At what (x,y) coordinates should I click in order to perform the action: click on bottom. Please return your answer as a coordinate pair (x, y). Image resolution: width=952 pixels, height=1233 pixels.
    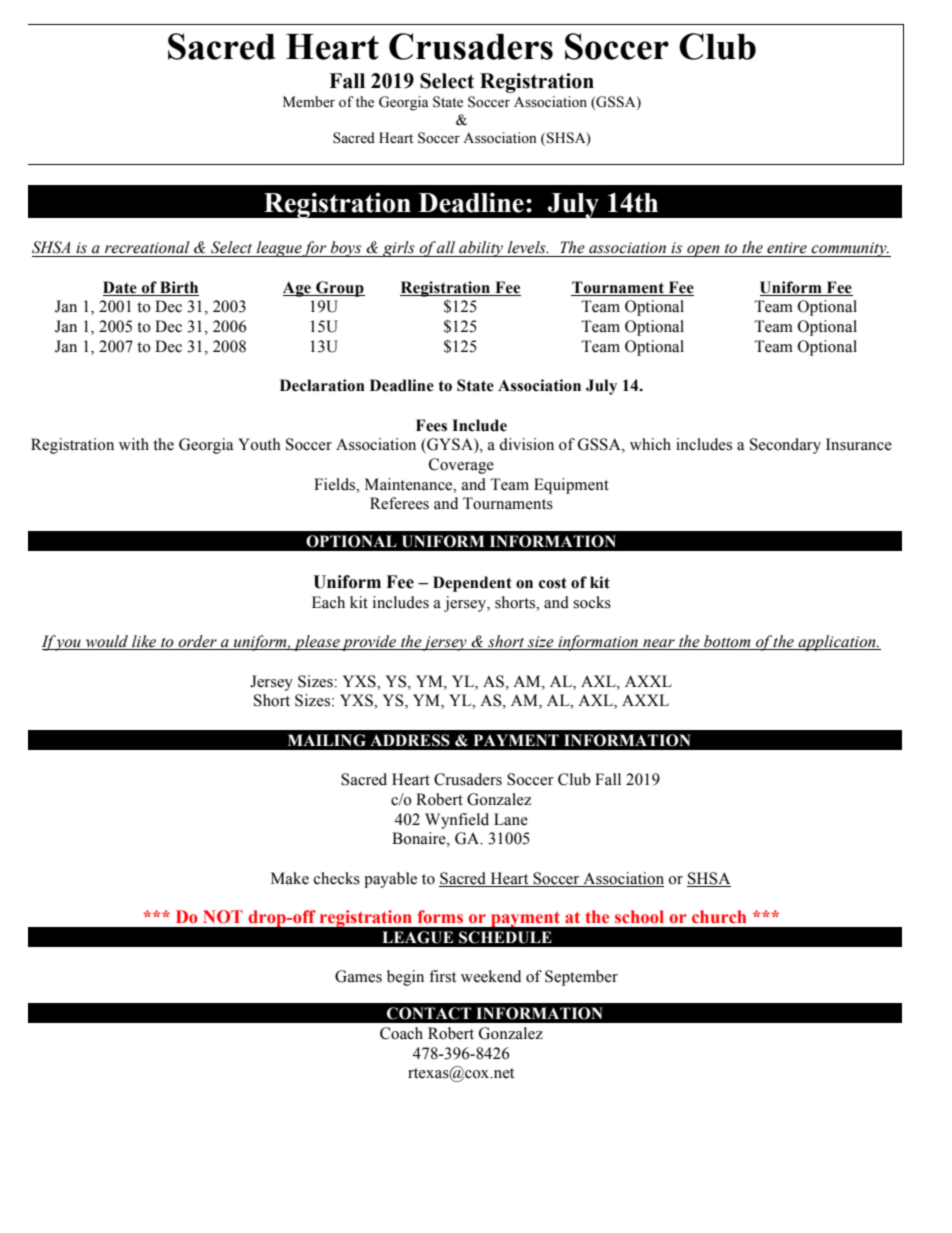
    Looking at the image, I should click on (727, 642).
